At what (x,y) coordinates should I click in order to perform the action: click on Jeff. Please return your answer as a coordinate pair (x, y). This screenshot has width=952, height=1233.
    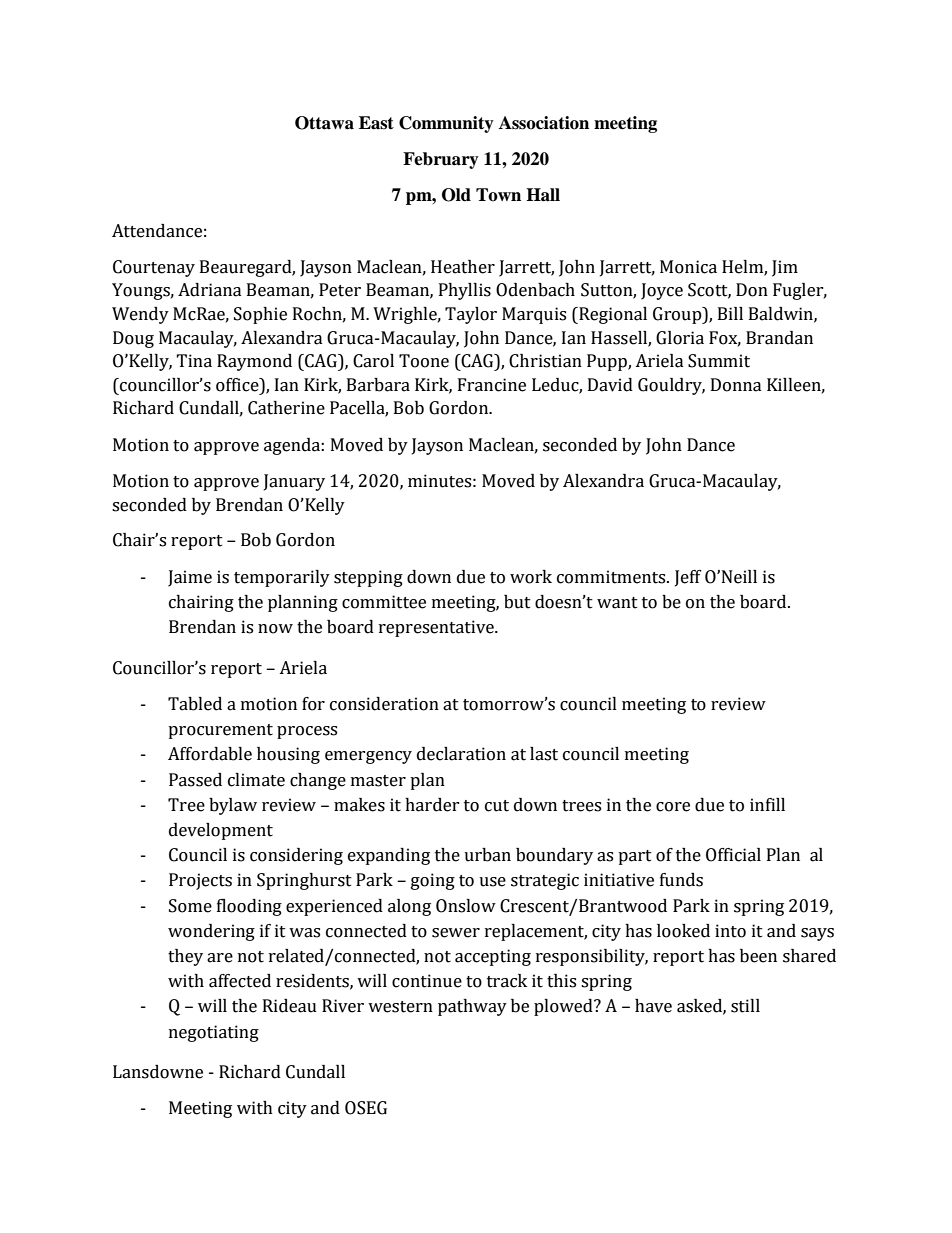
    Looking at the image, I should click on (688, 578).
